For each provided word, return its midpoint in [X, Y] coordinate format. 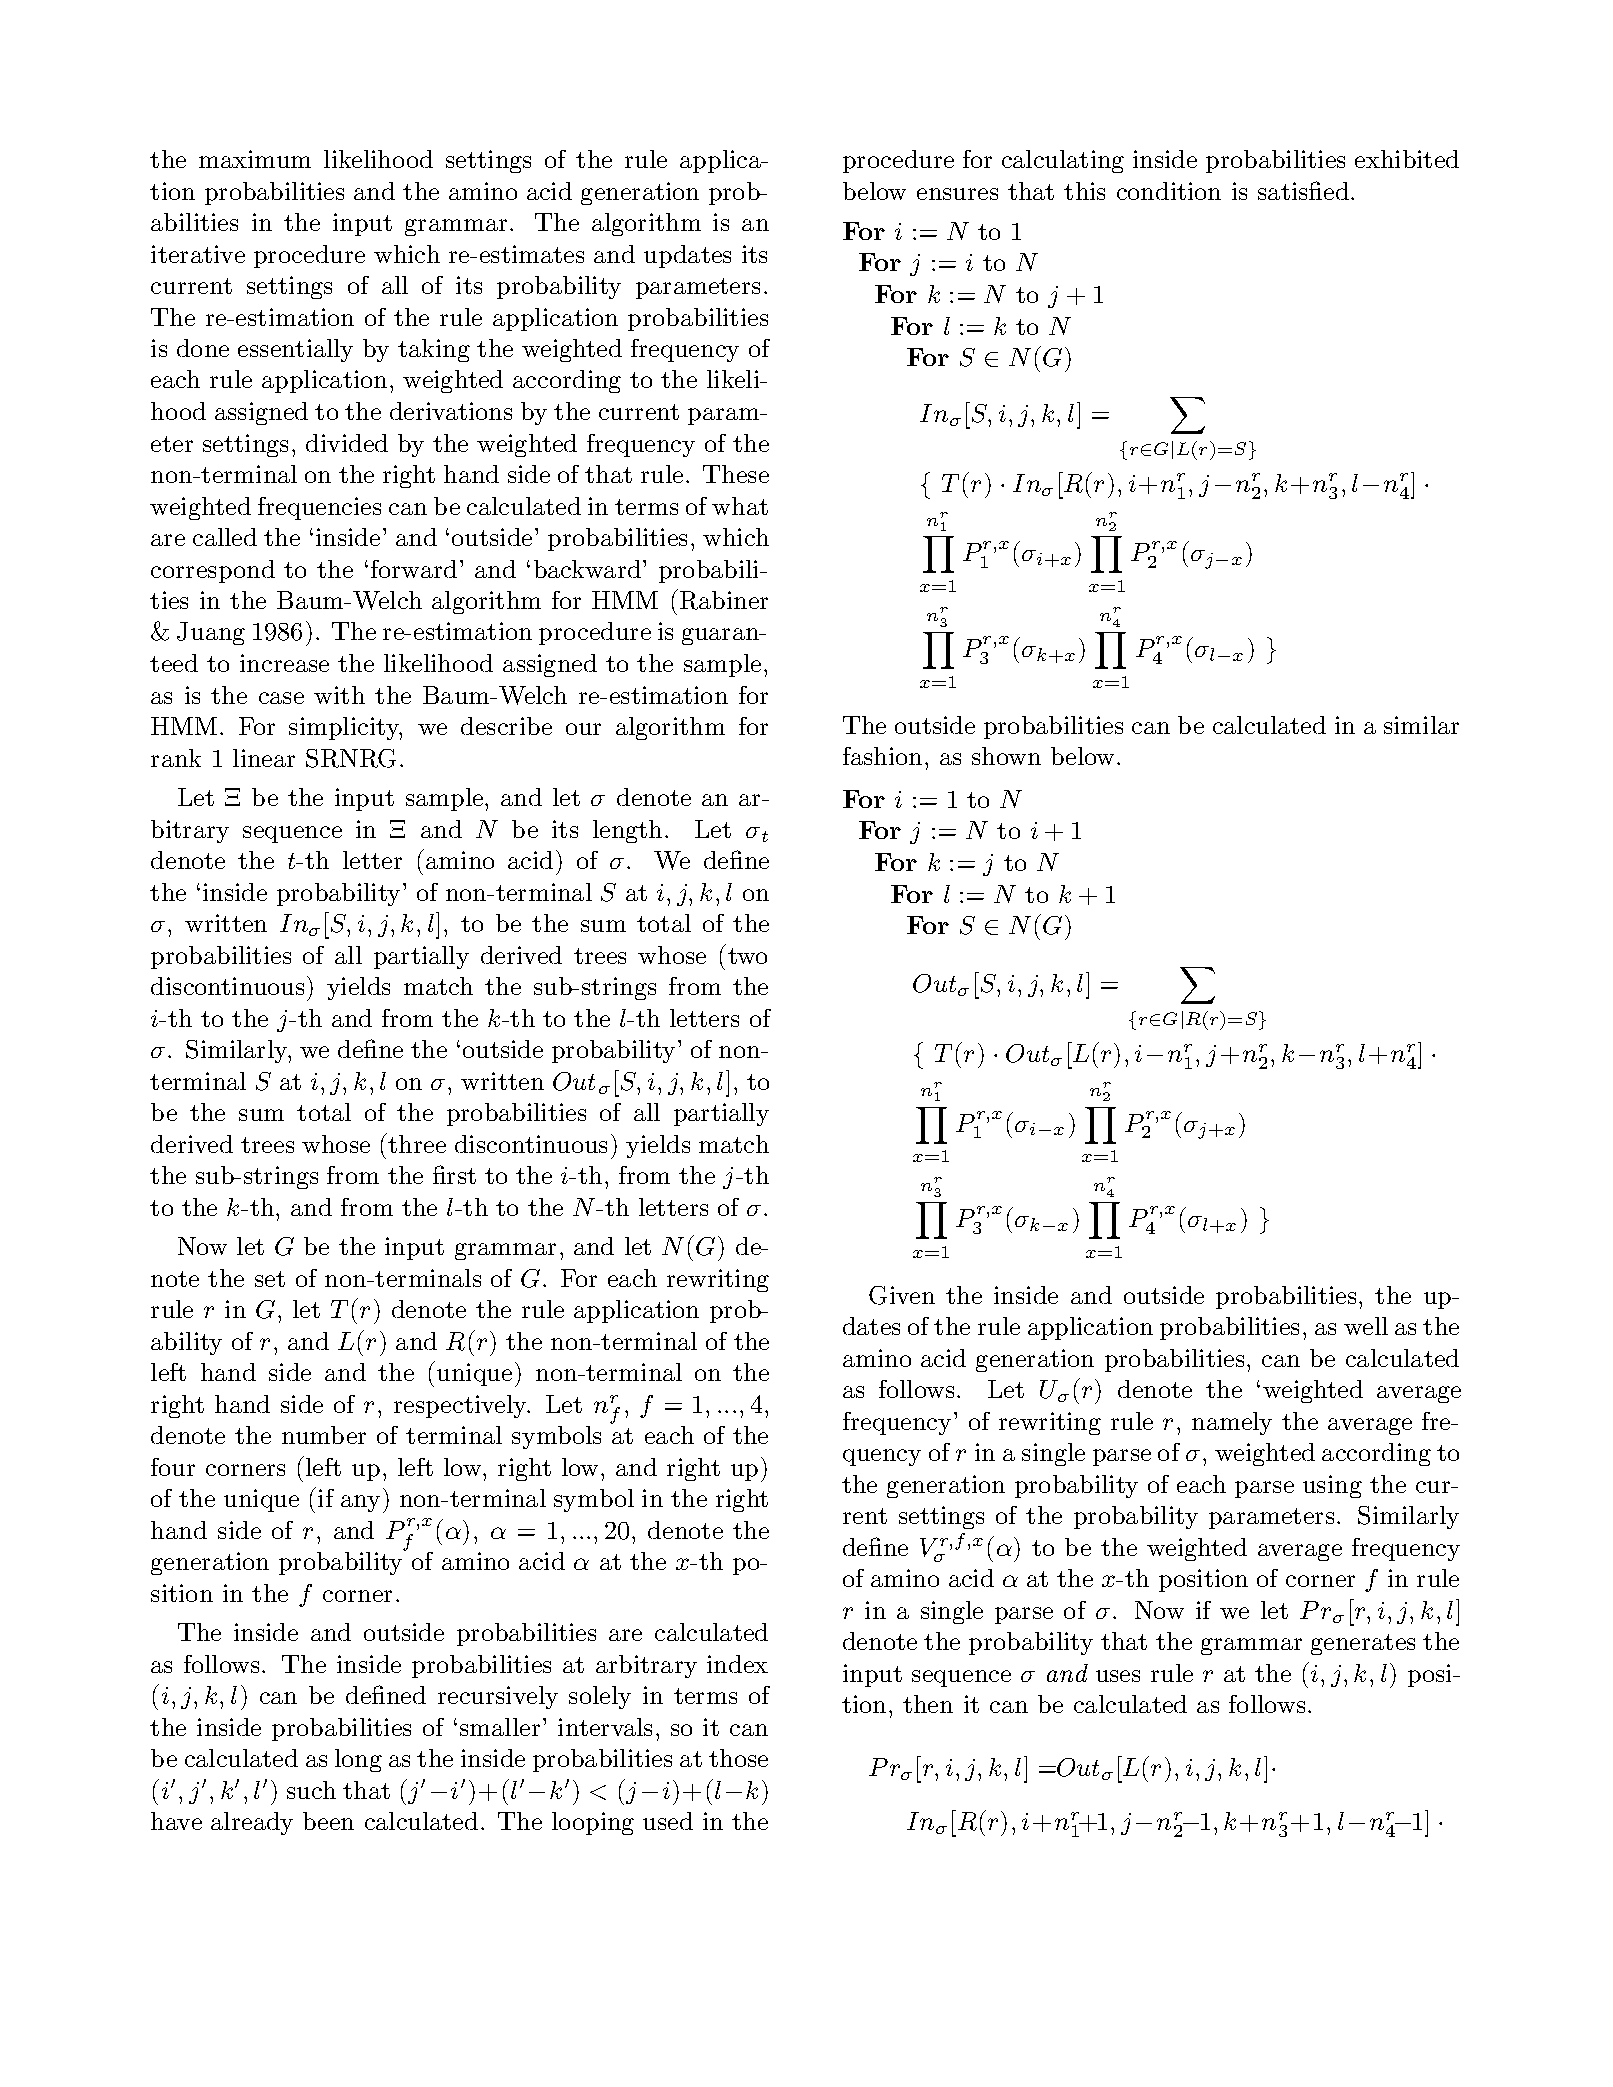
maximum [255, 159]
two [747, 956]
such [311, 1790]
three [417, 1144]
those [738, 1758]
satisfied [1303, 190]
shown [1006, 756]
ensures [957, 194]
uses [1118, 1676]
